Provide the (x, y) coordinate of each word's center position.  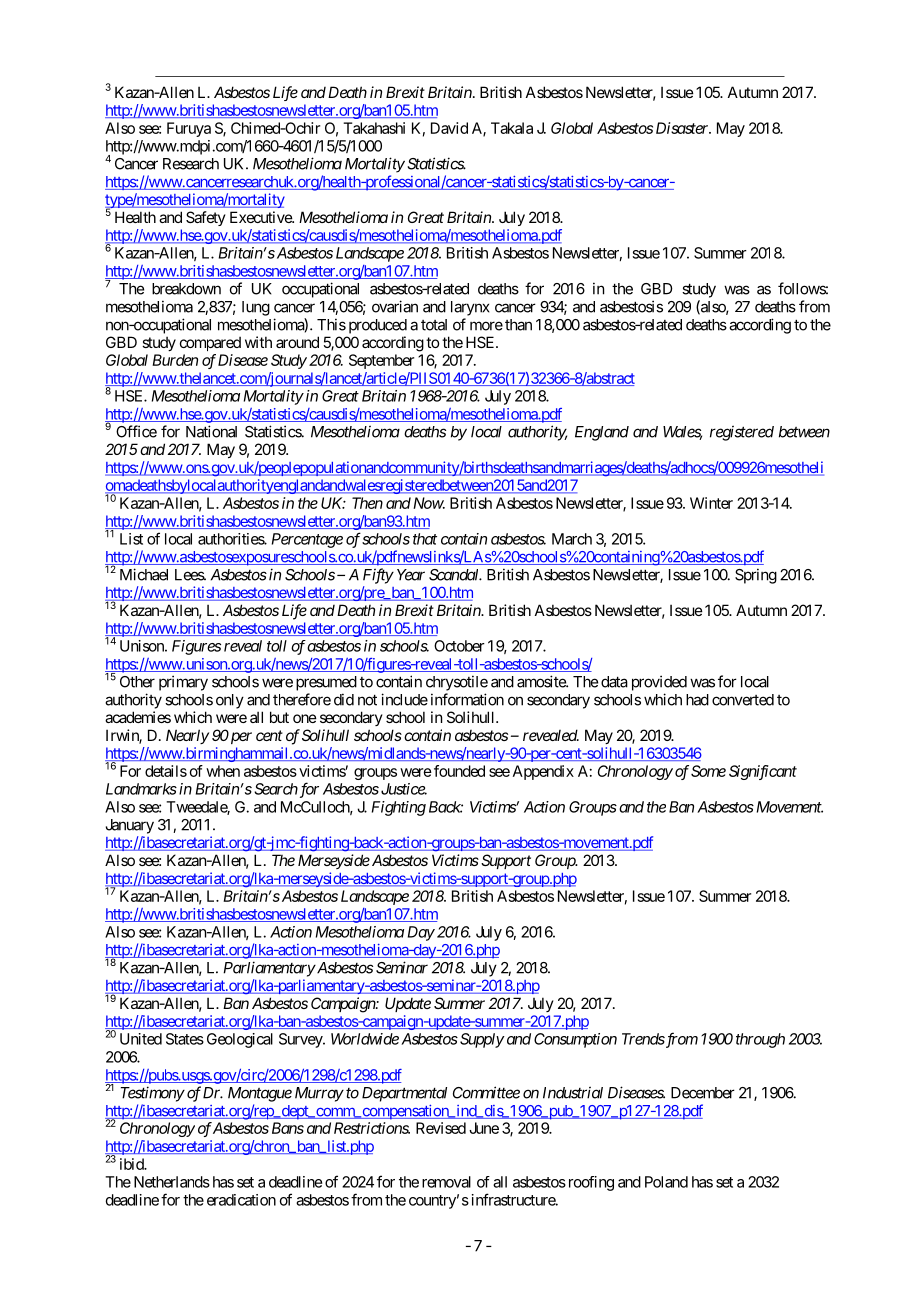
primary (183, 683)
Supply (482, 1040)
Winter (711, 503)
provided (659, 683)
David (449, 128)
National (211, 431)
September (381, 361)
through (760, 1040)
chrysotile (457, 683)
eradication (241, 1200)
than (518, 325)
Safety (206, 218)
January (130, 826)
